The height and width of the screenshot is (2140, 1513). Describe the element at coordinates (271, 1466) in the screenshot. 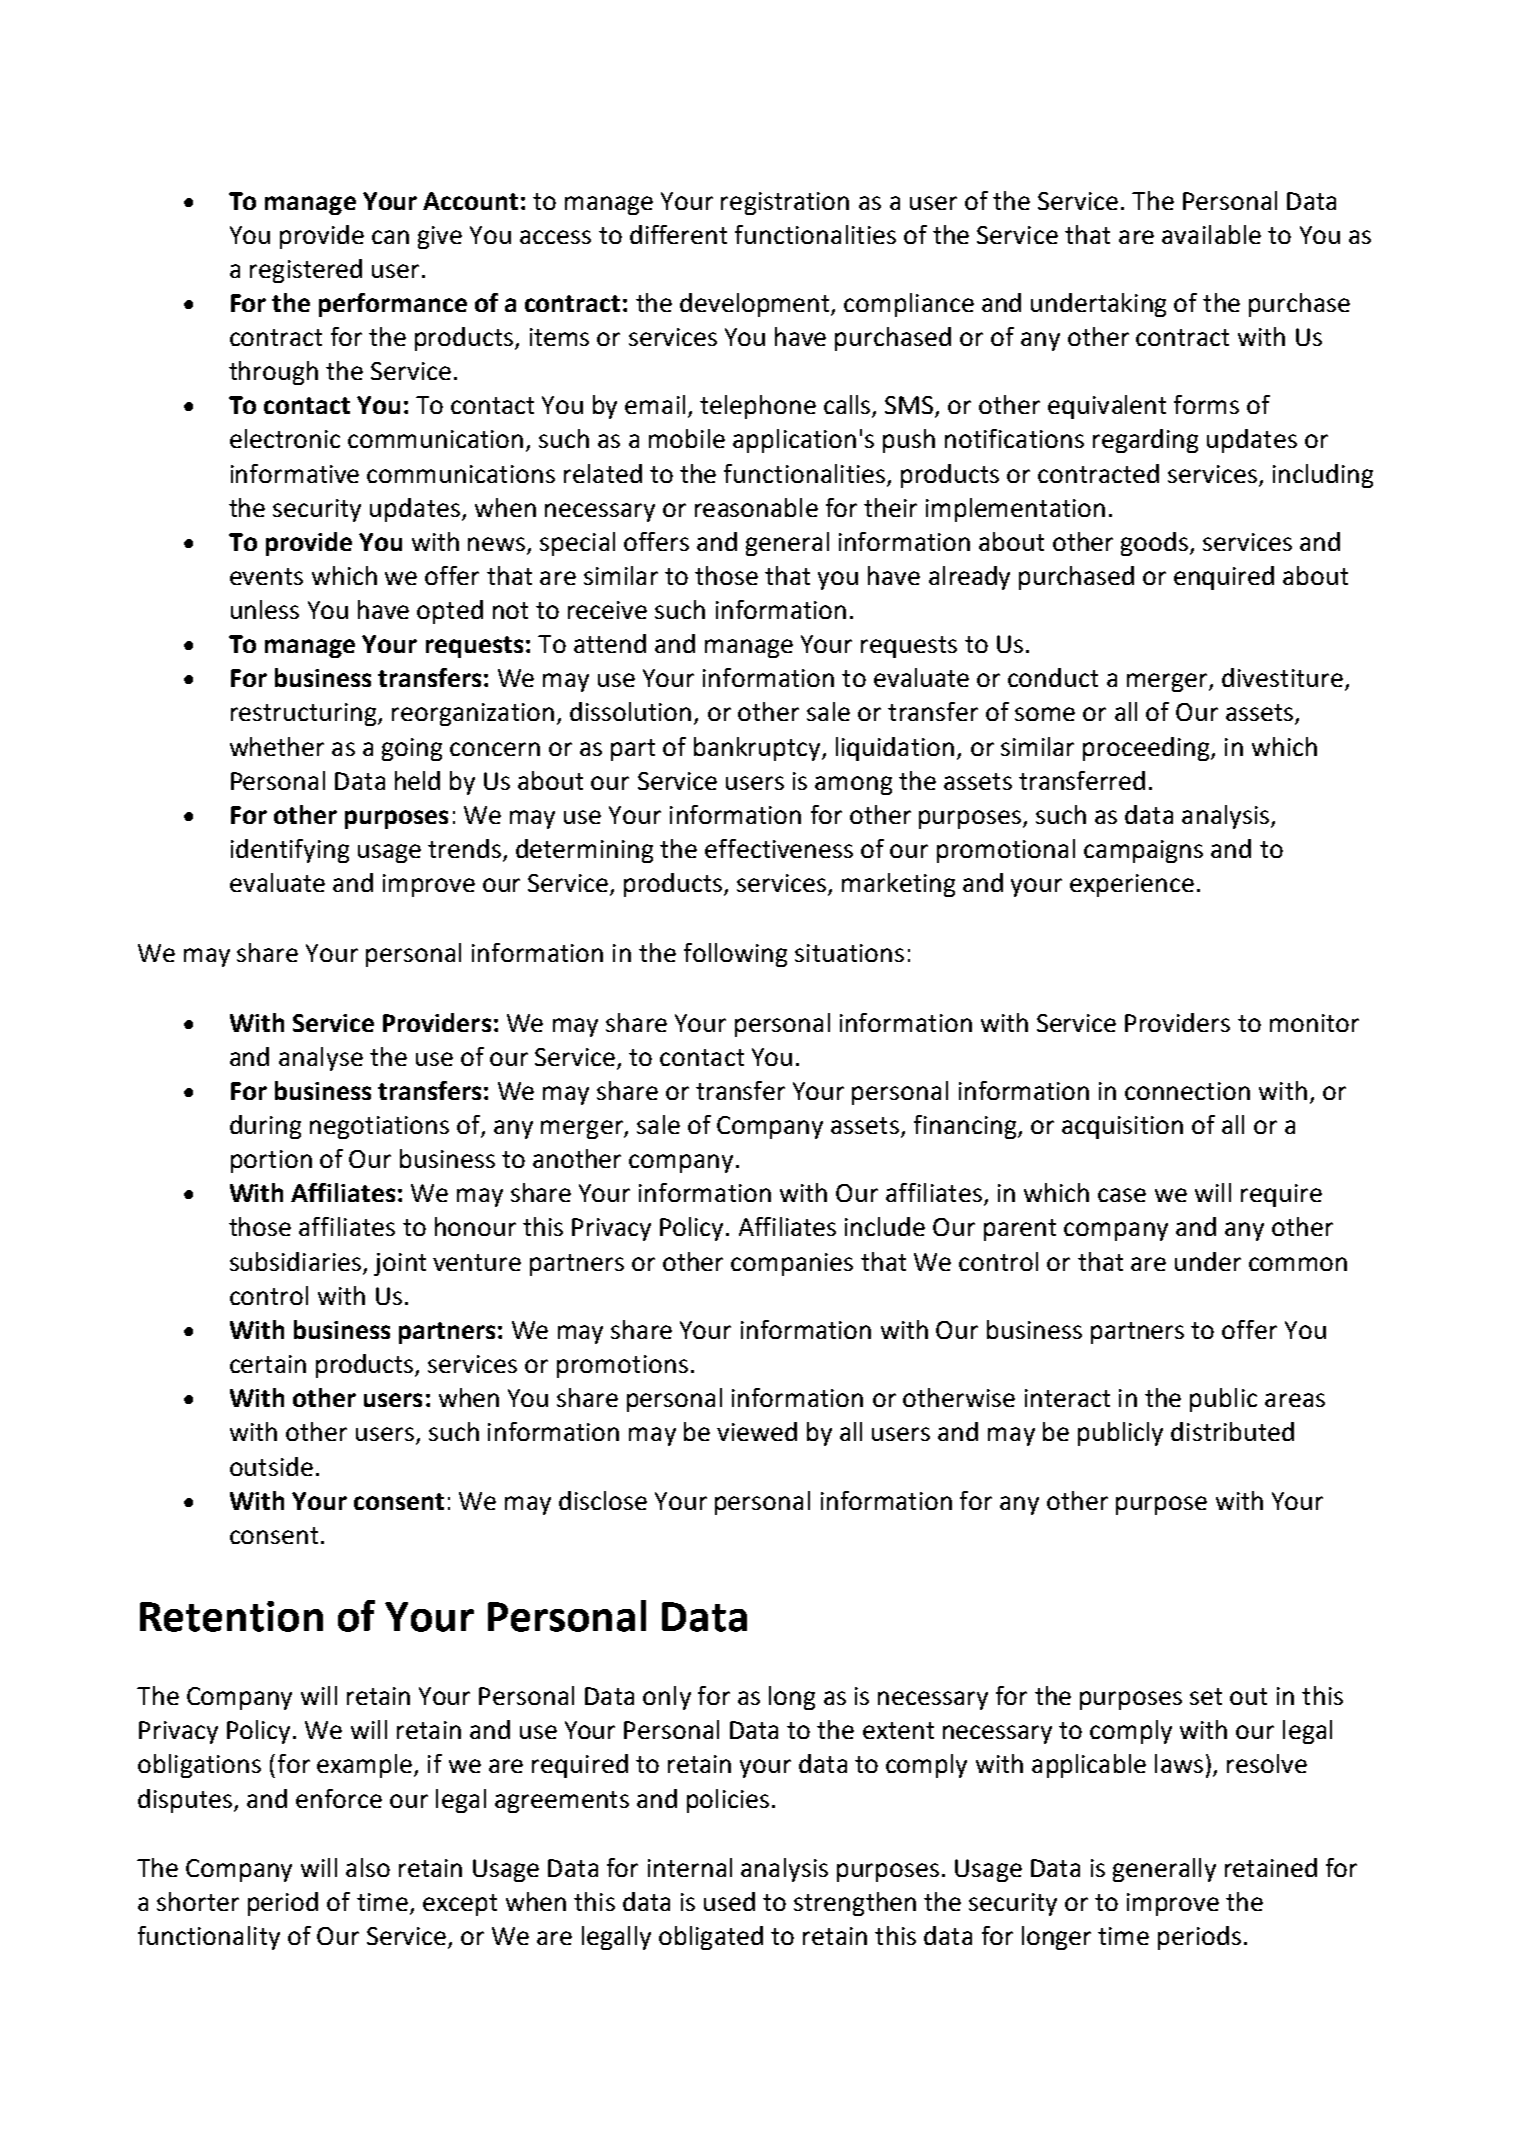

I see `outside` at that location.
